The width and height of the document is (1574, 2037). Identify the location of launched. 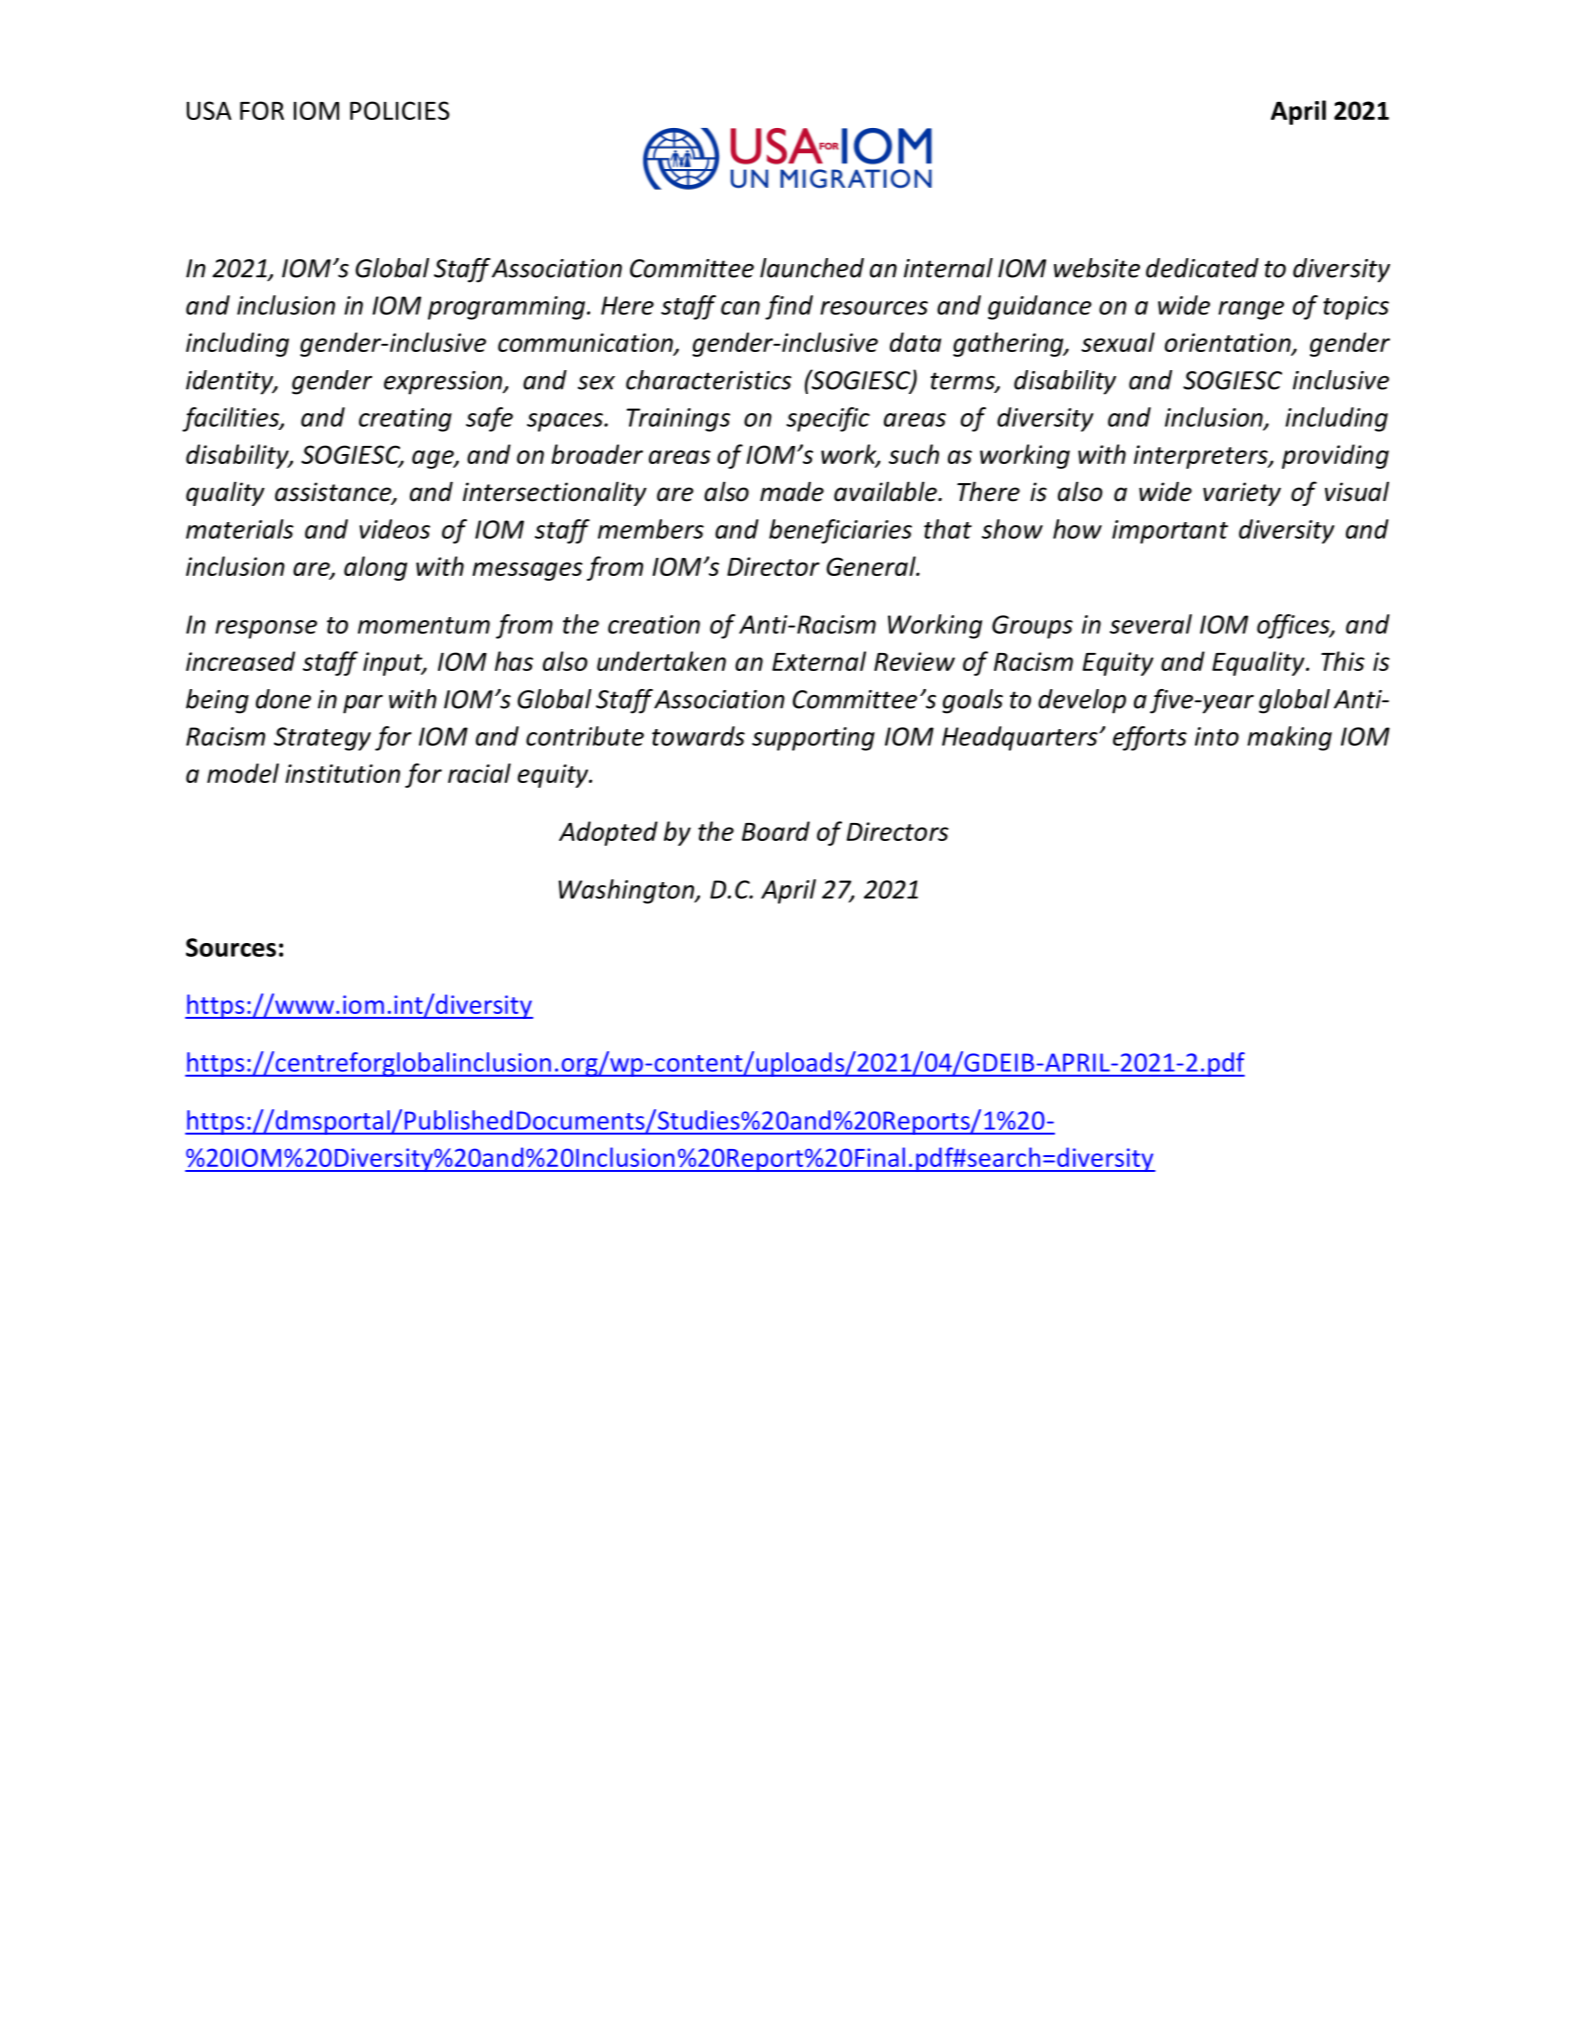
(812, 268).
